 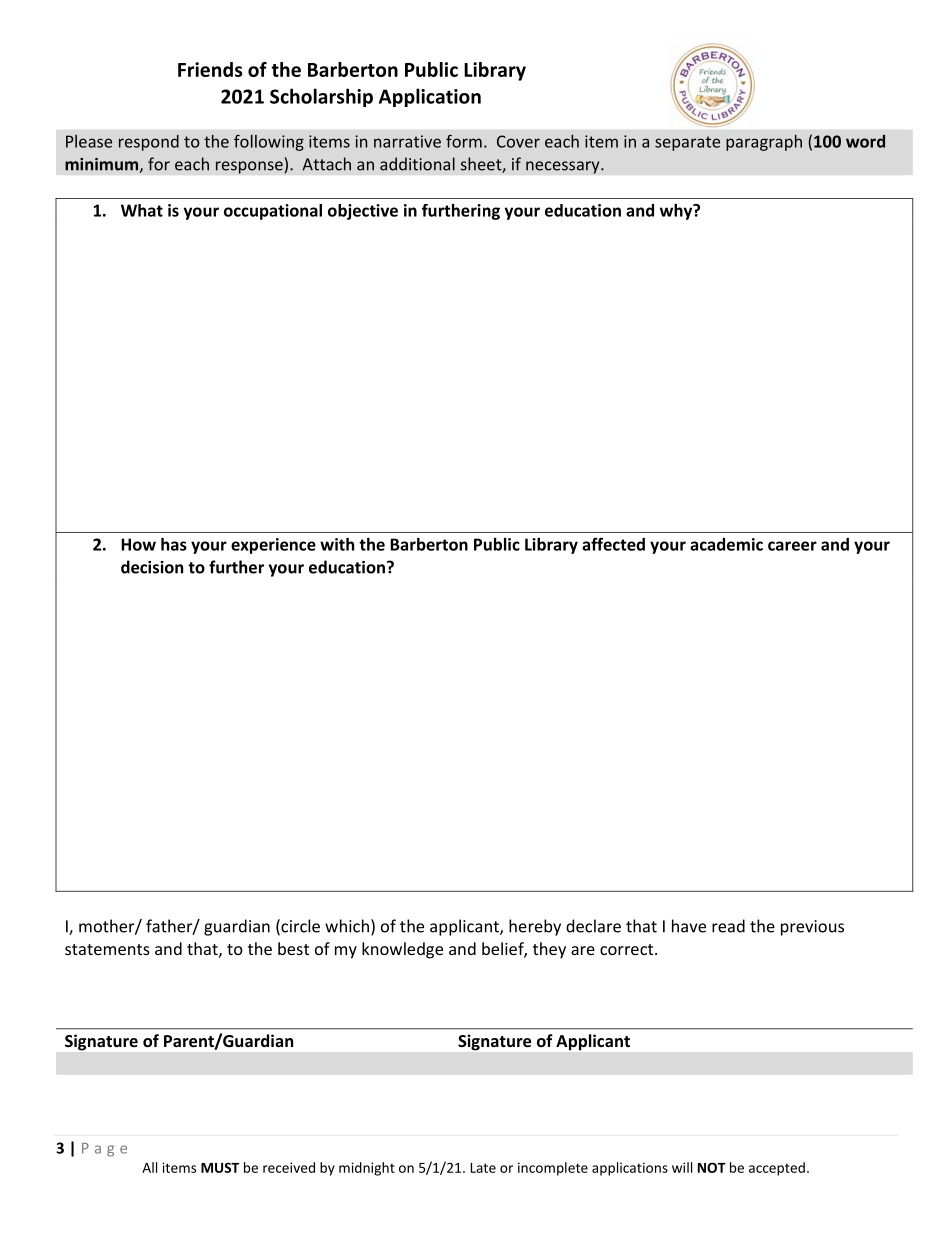 I want to click on form, so click(x=464, y=141).
